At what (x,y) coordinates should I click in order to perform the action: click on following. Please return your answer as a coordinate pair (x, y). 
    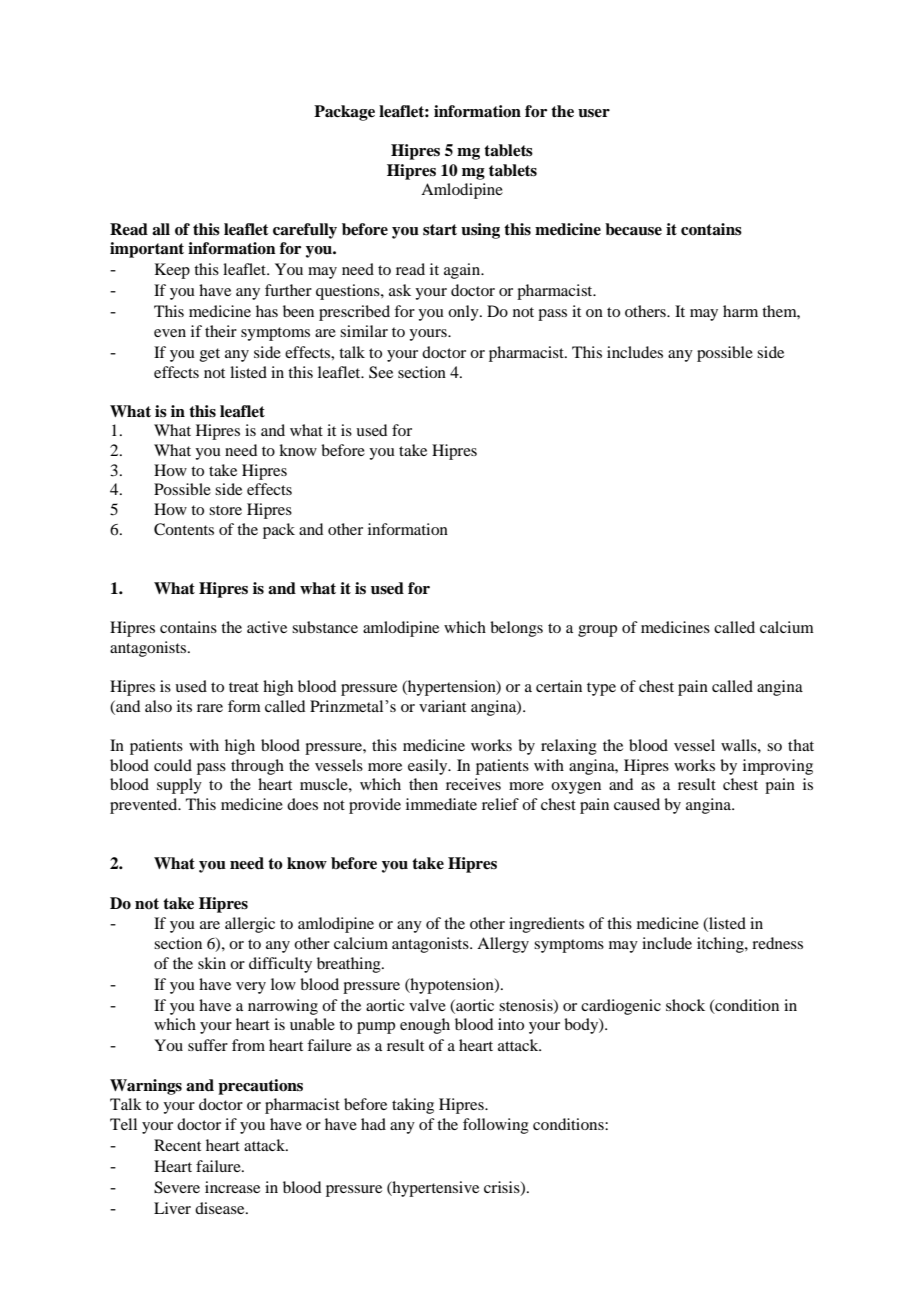
    Looking at the image, I should click on (496, 1126).
